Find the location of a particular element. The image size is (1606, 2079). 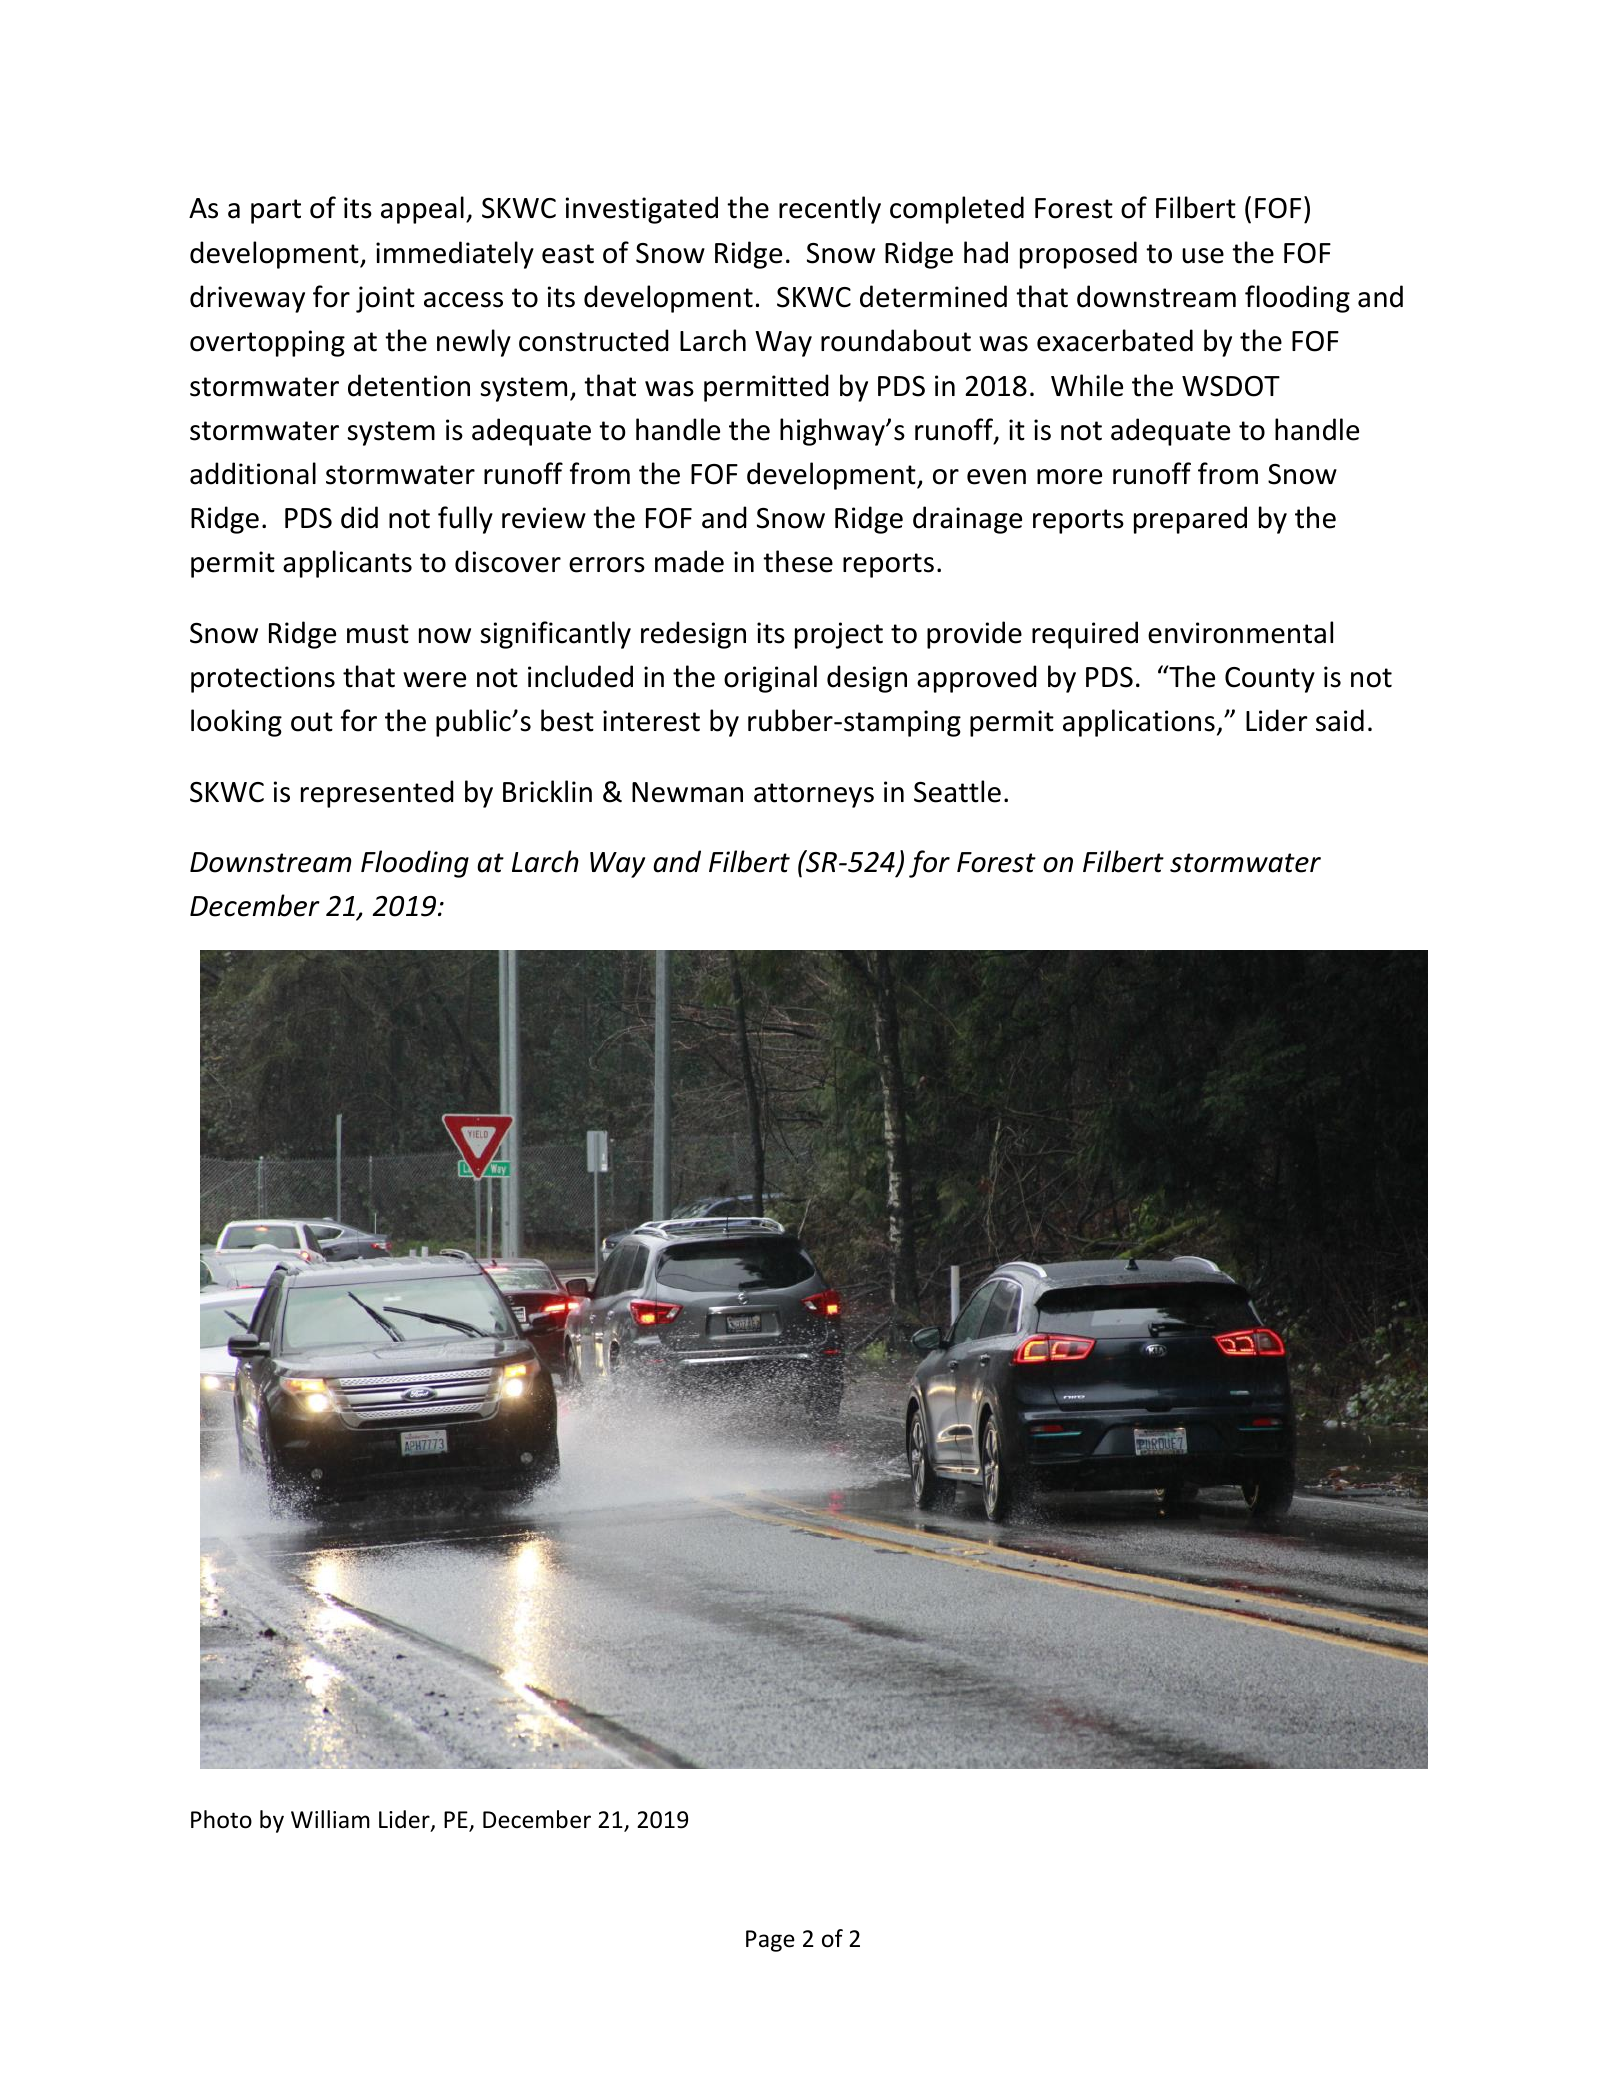

William is located at coordinates (330, 1819).
